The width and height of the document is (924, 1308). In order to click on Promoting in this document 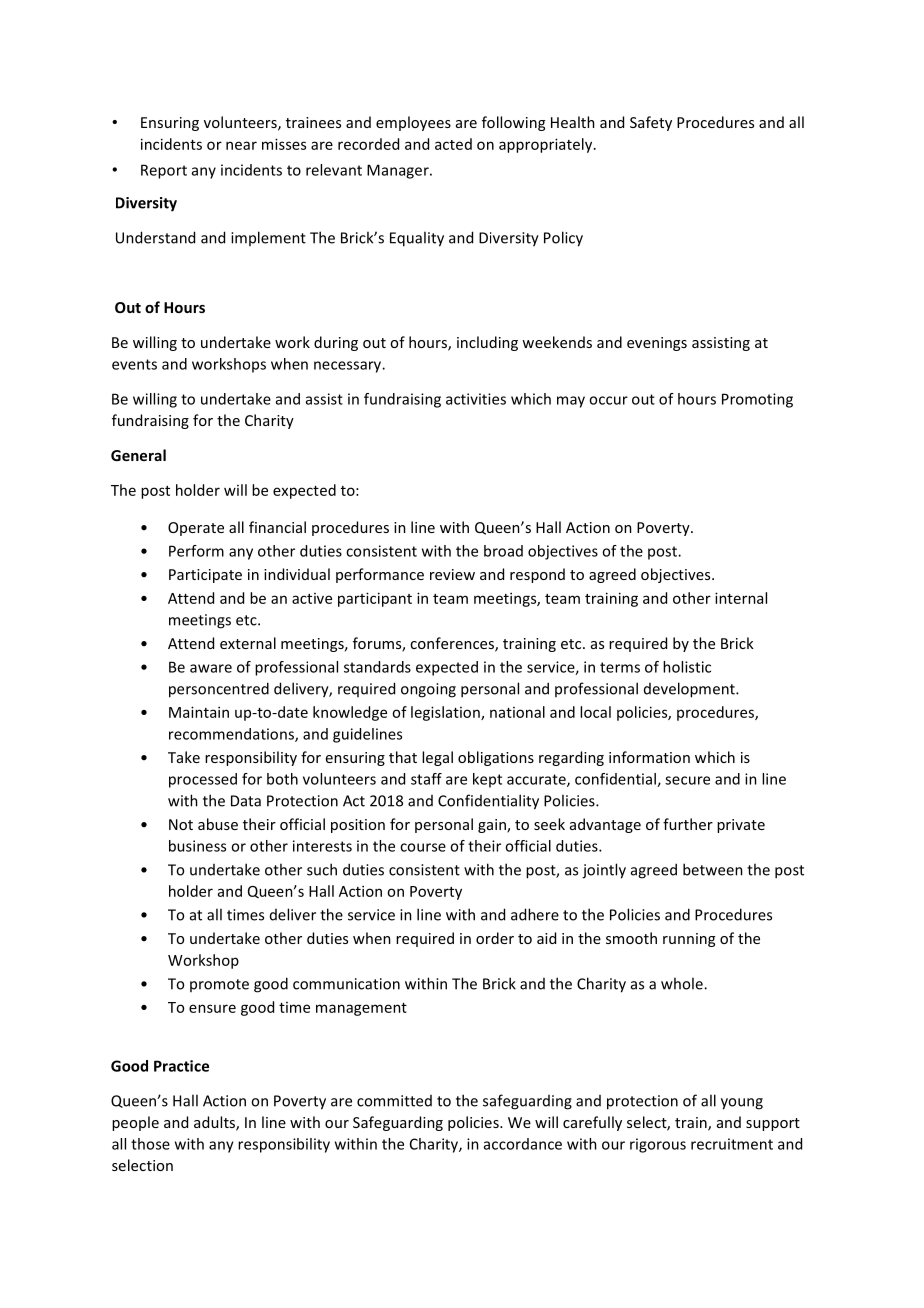, I will do `click(757, 400)`.
